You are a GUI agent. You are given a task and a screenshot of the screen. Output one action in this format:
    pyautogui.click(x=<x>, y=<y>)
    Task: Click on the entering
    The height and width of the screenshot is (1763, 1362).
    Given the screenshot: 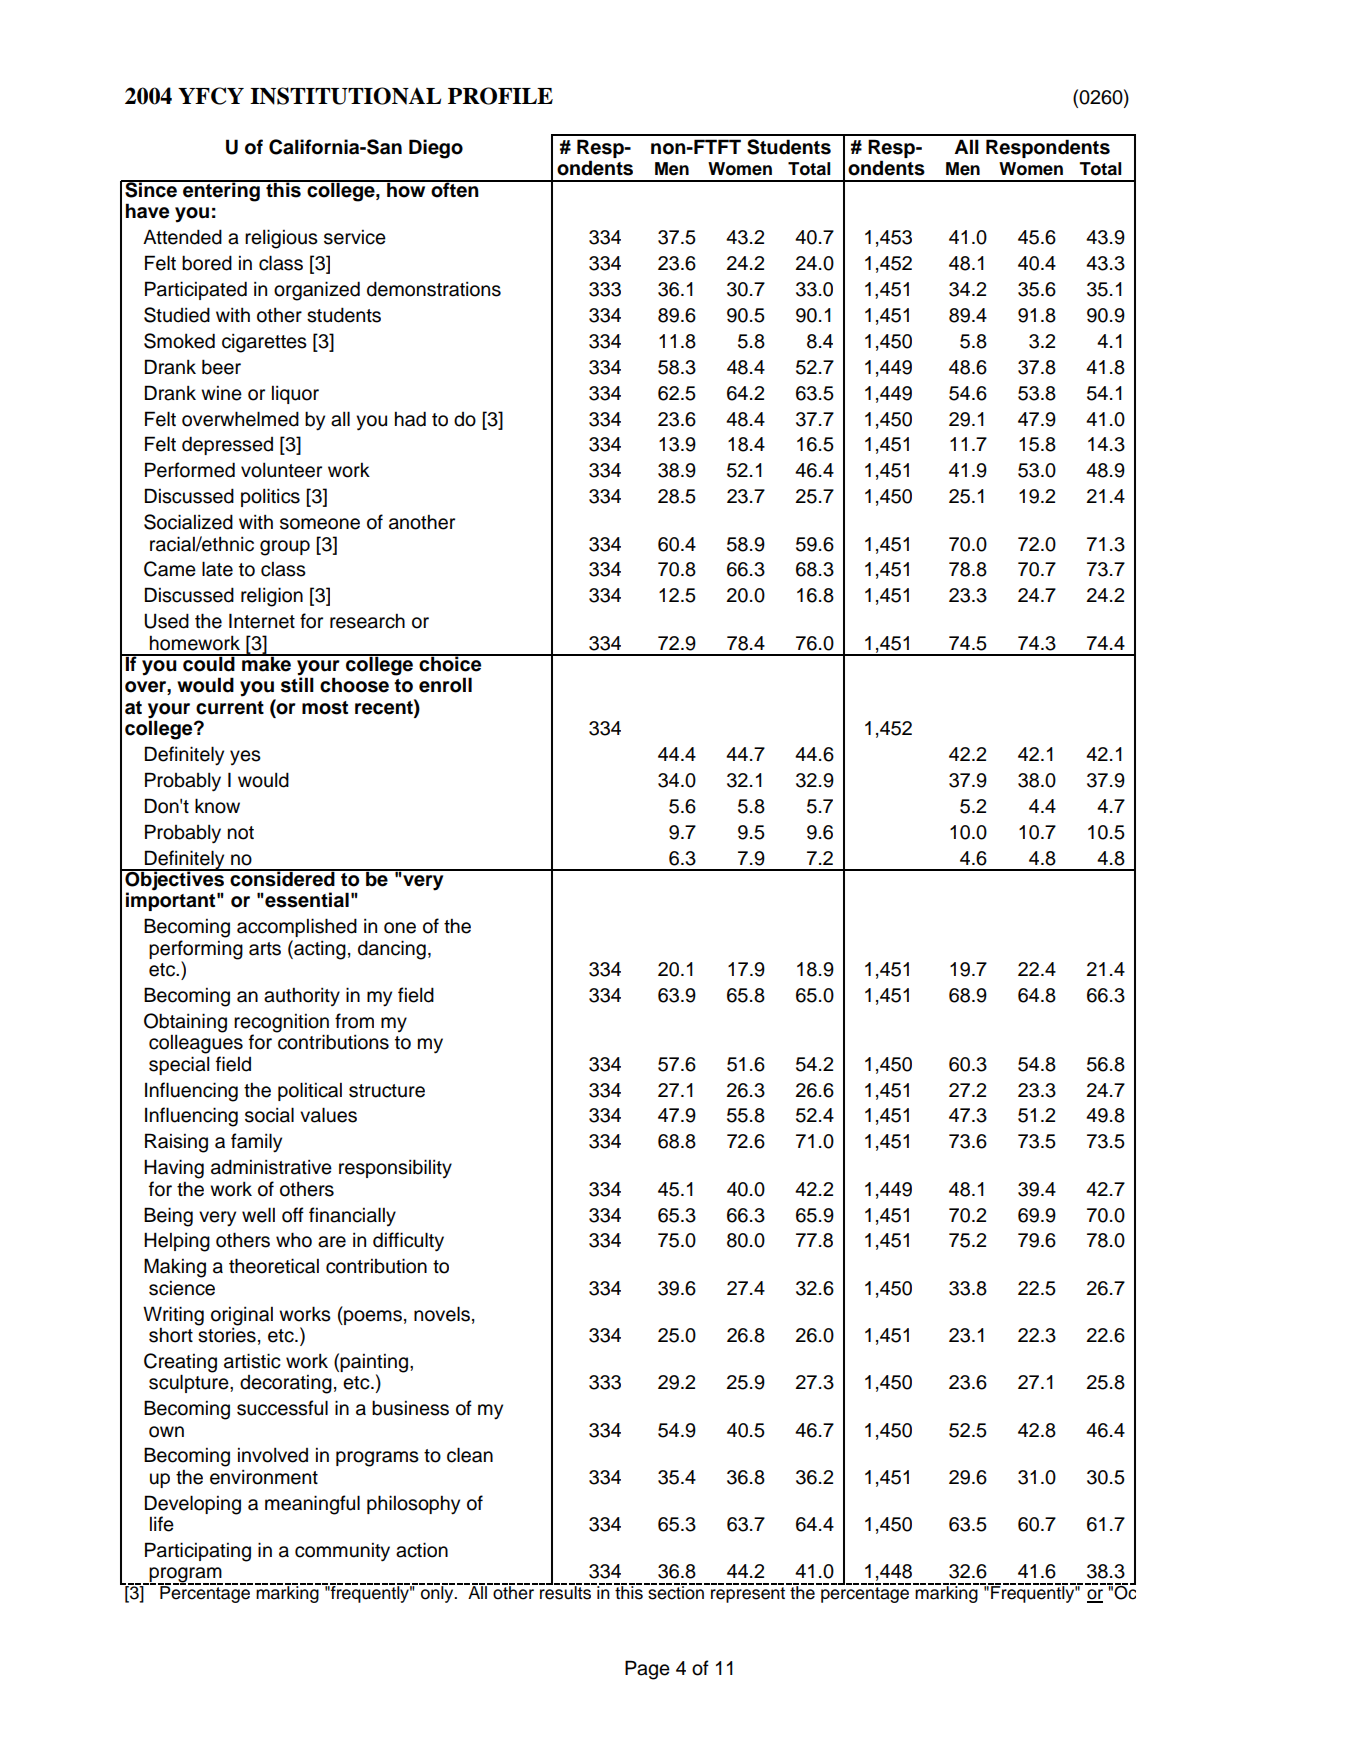 What is the action you would take?
    pyautogui.click(x=221, y=191)
